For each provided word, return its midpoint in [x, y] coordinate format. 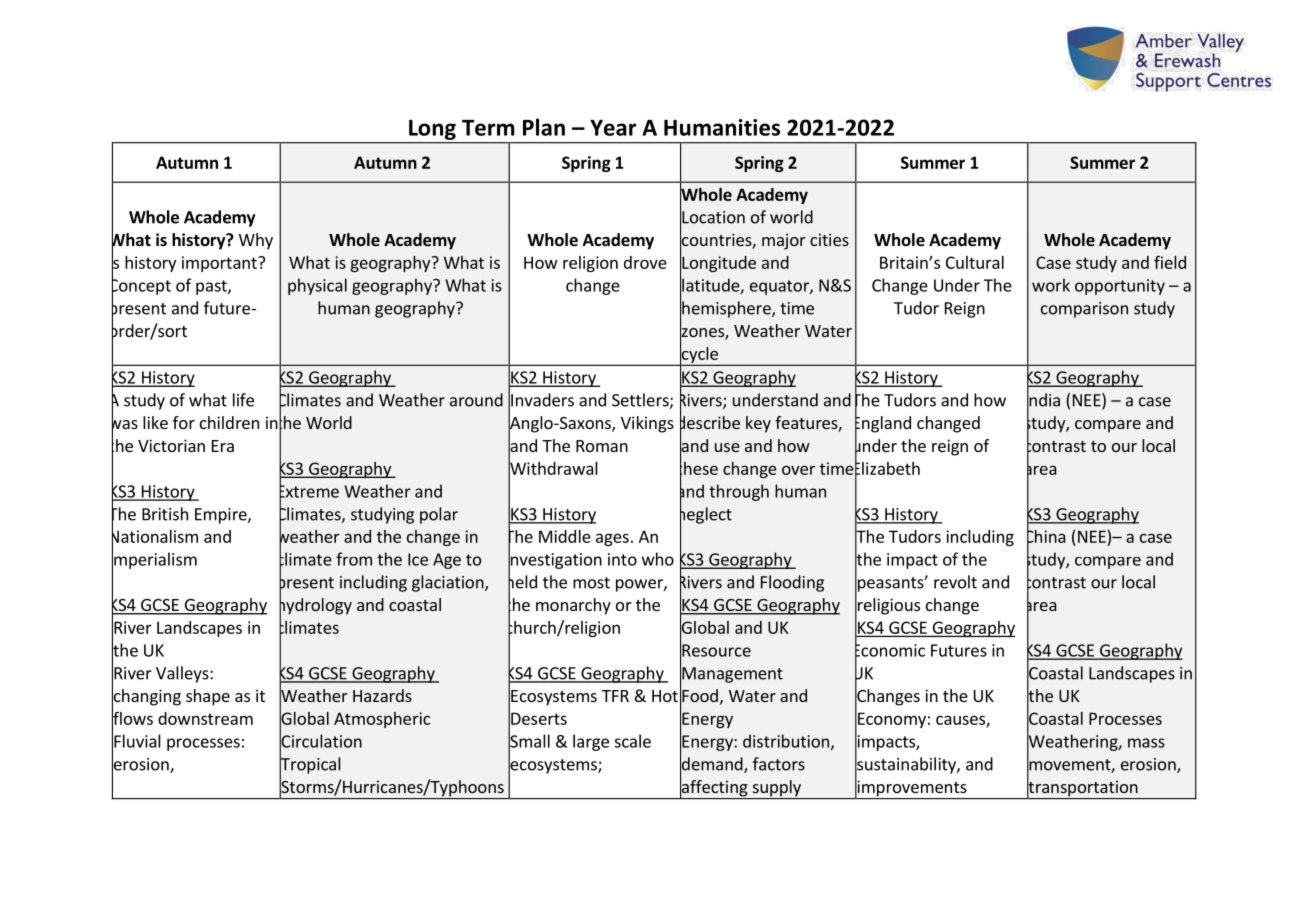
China [1046, 536]
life [243, 400]
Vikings [647, 424]
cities [829, 239]
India [1043, 400]
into [622, 559]
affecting [714, 788]
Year [613, 127]
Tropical [310, 765]
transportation [1083, 788]
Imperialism [154, 560]
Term [488, 128]
